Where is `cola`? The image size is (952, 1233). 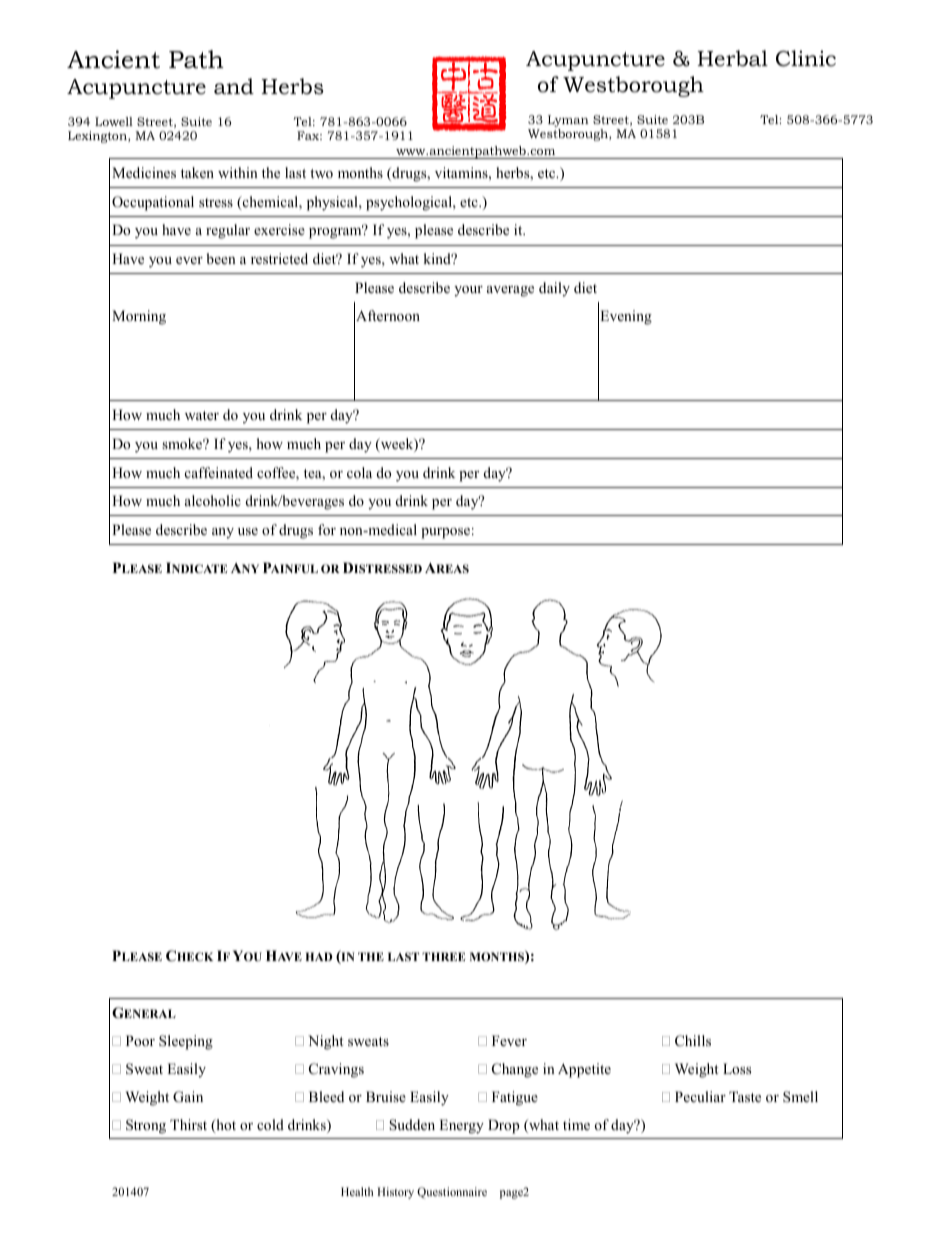 cola is located at coordinates (359, 472).
